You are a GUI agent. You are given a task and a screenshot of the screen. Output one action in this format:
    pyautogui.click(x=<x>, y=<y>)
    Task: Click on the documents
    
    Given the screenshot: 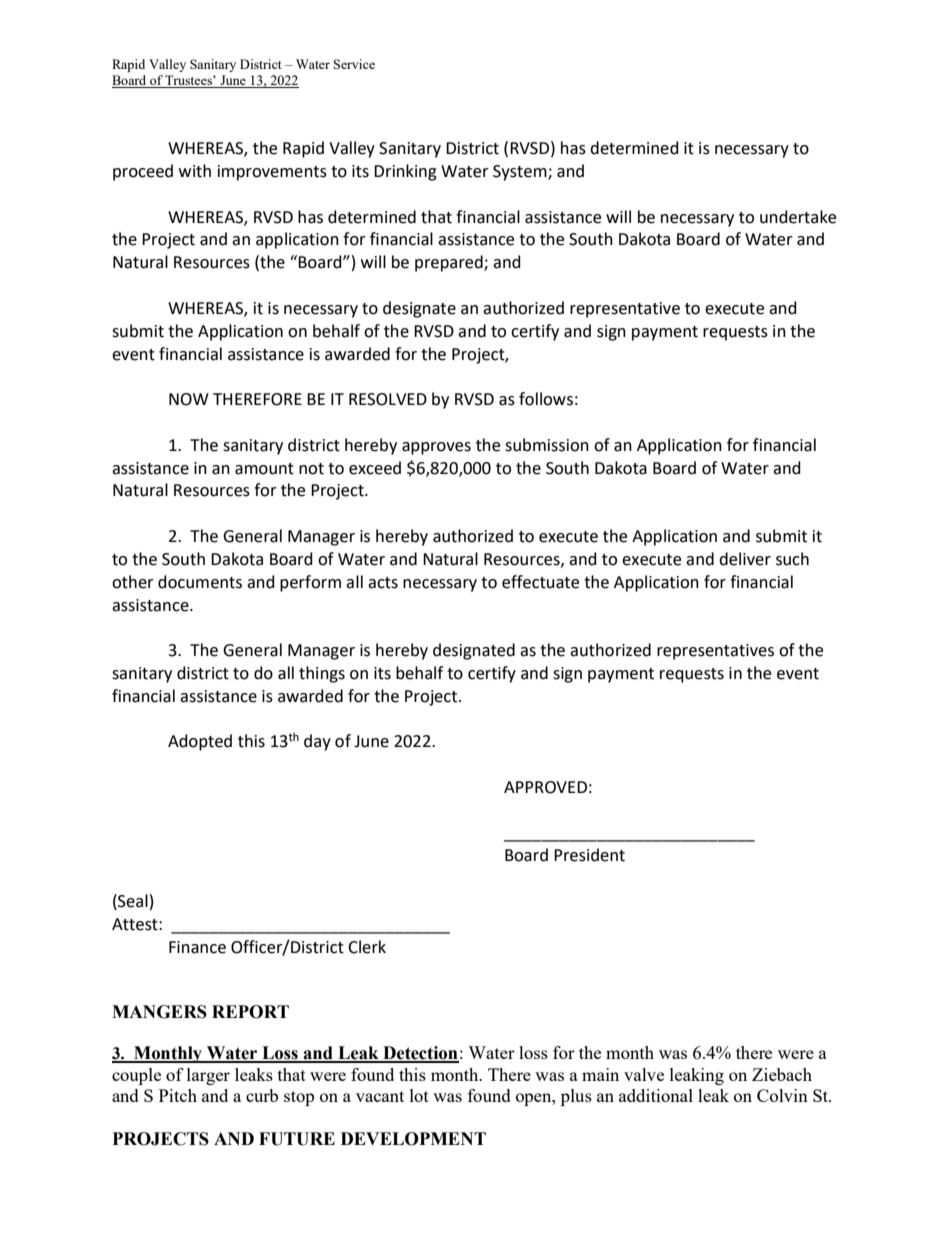 What is the action you would take?
    pyautogui.click(x=200, y=582)
